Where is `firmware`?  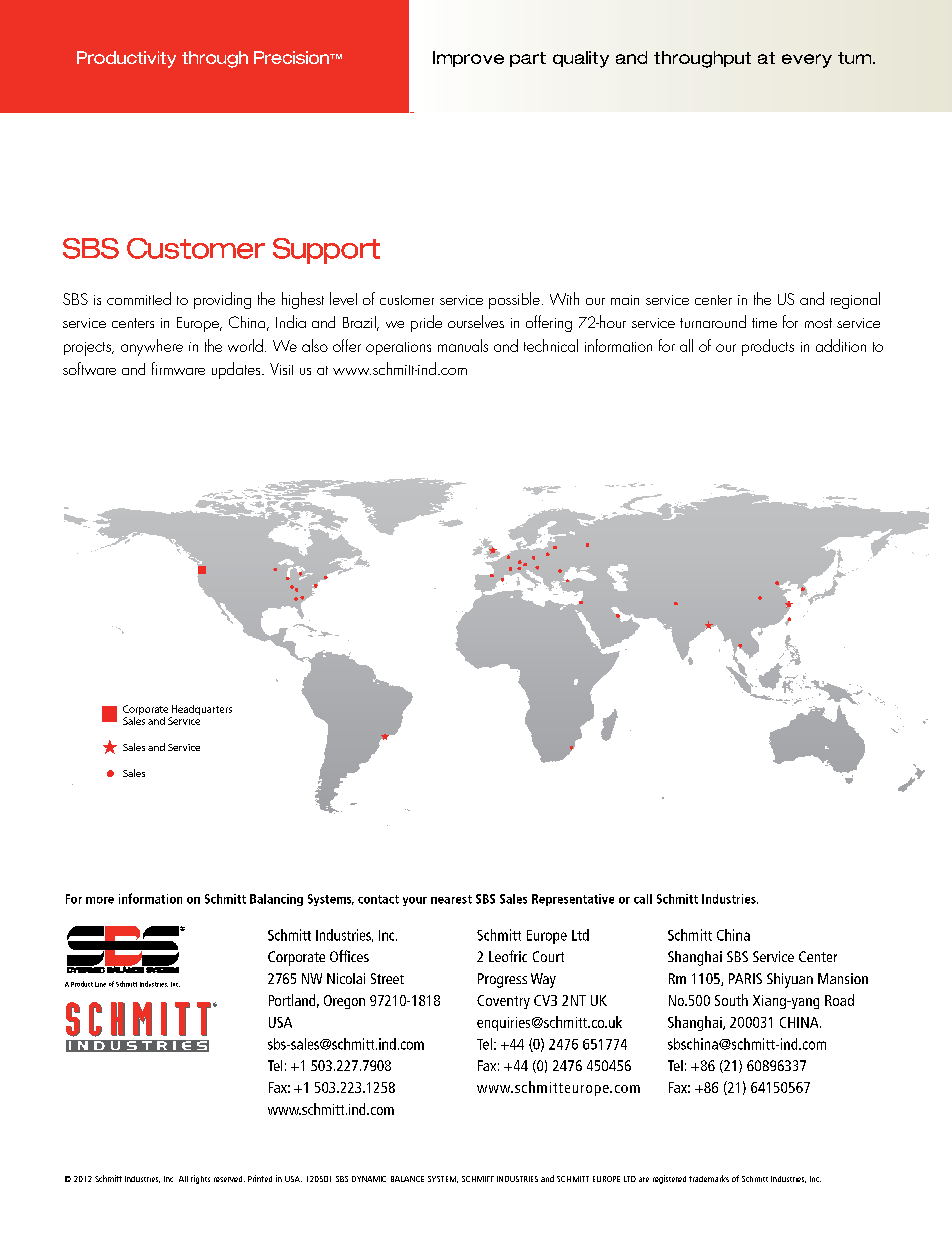
firmware is located at coordinates (178, 368).
